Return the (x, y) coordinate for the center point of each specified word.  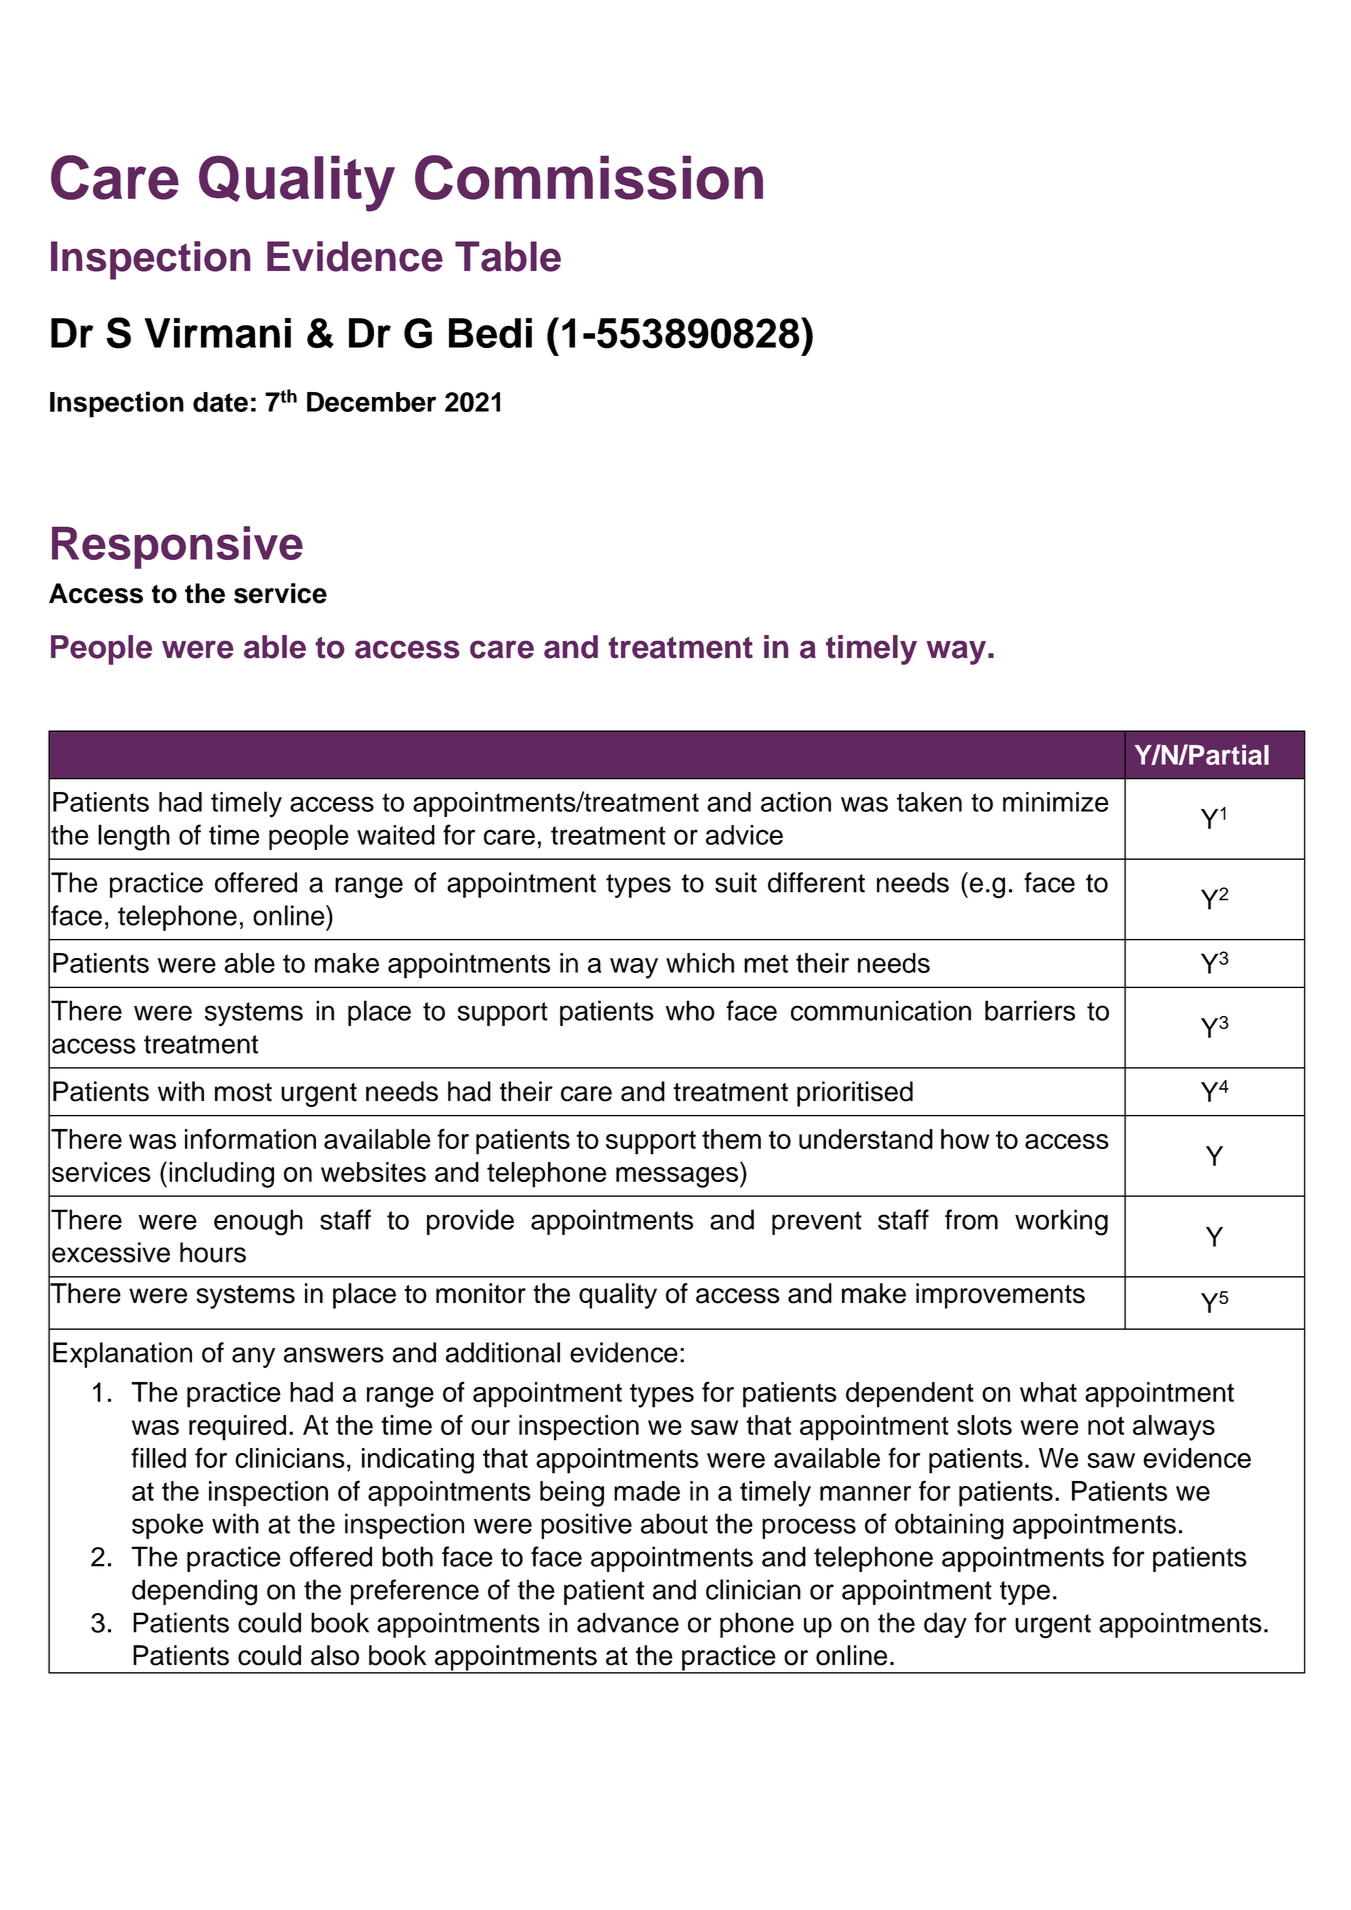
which (700, 963)
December (371, 402)
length (134, 837)
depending (194, 1592)
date (220, 402)
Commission (589, 177)
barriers (1030, 1010)
